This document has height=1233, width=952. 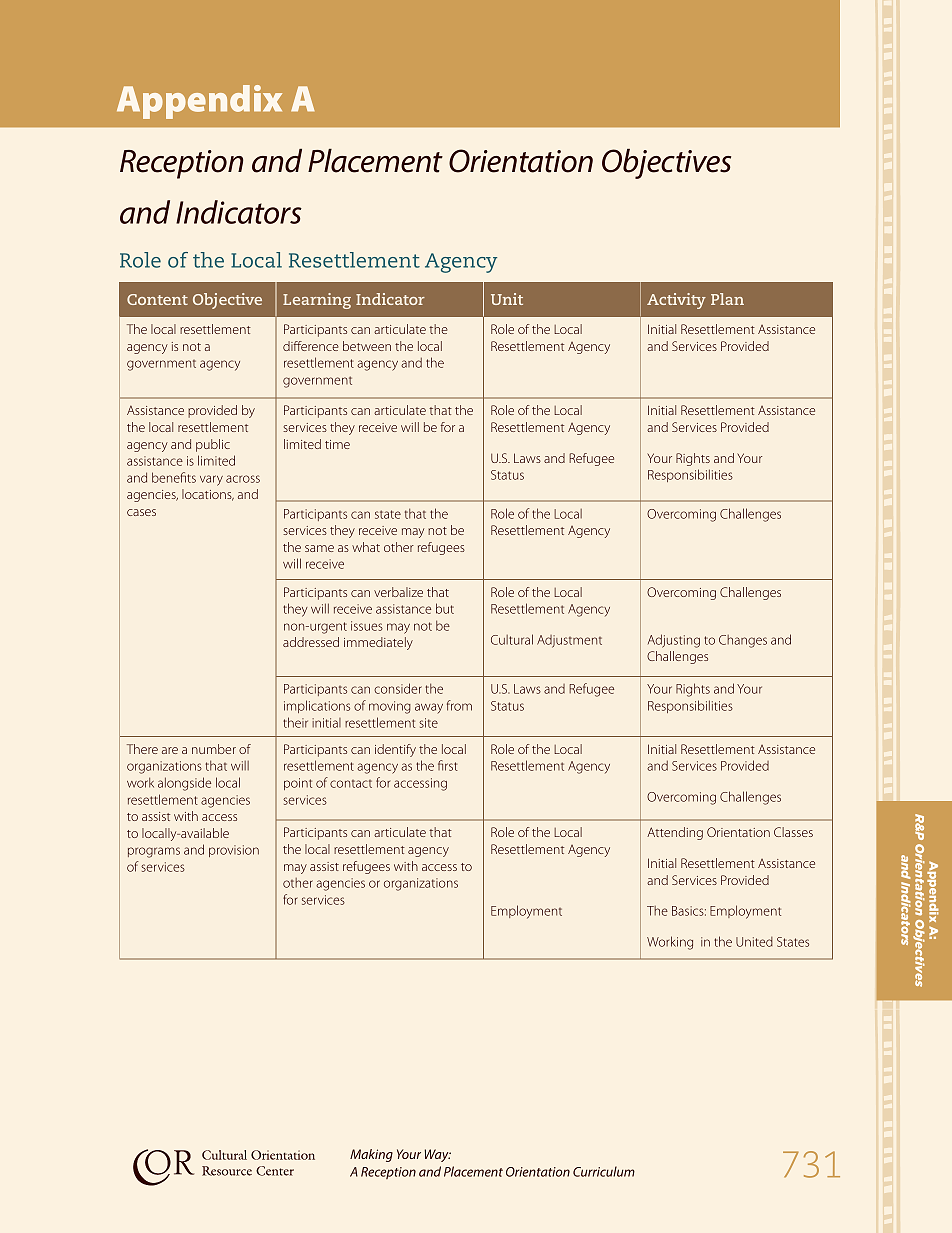 What do you see at coordinates (743, 641) in the document?
I see `Changes` at bounding box center [743, 641].
